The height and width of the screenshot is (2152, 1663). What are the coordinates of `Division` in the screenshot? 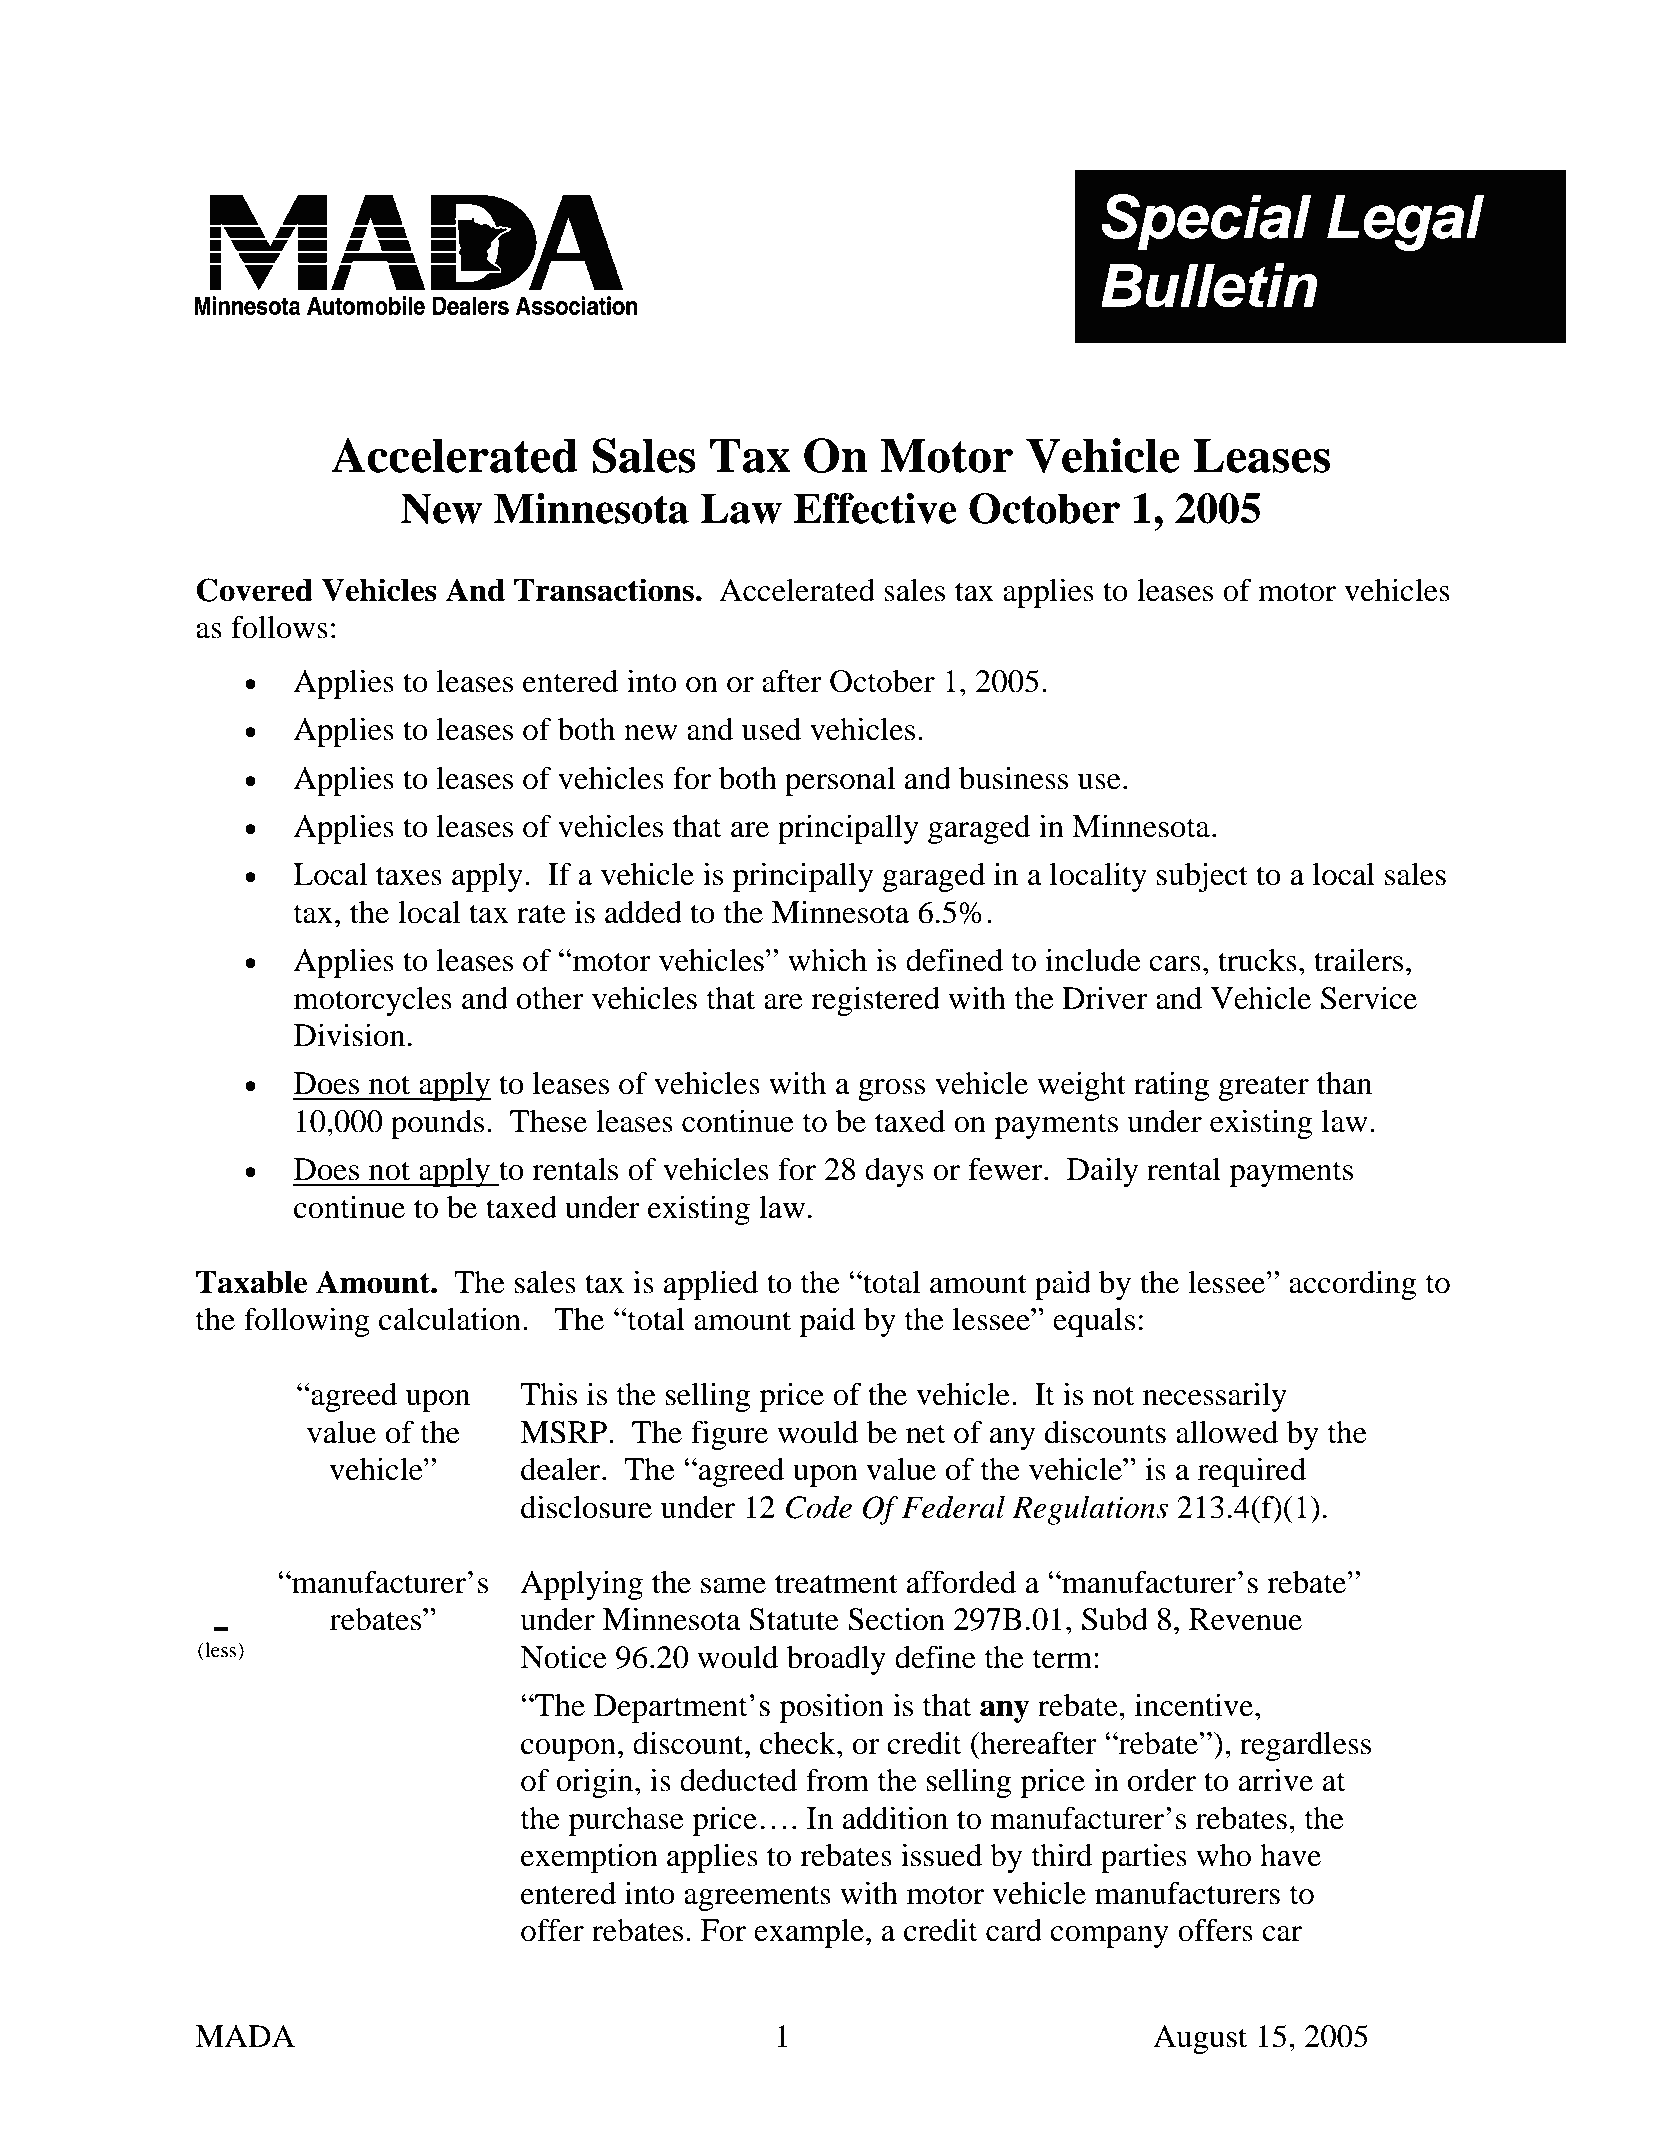 It's located at (349, 1035).
